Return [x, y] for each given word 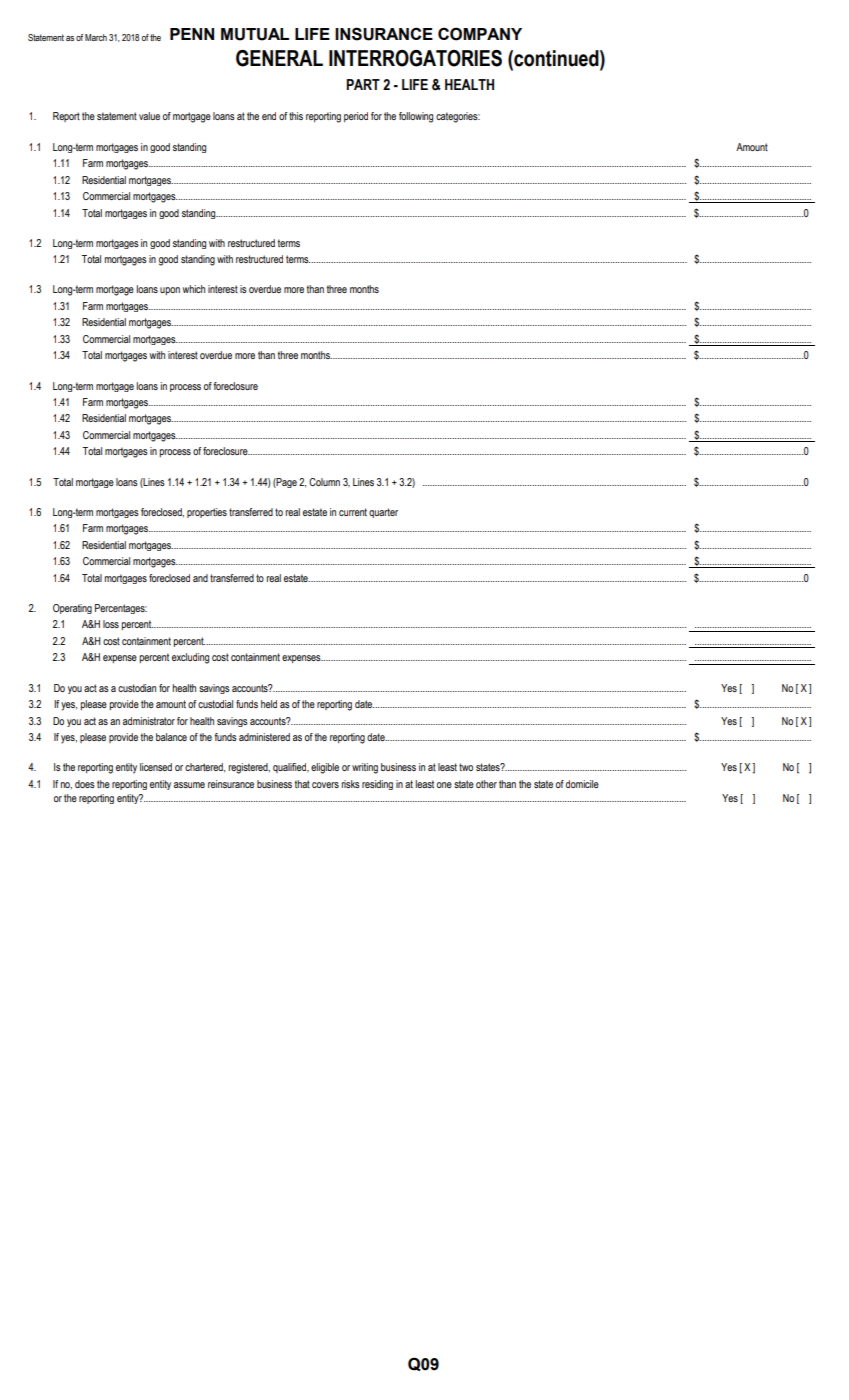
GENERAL [279, 58]
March [96, 37]
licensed [156, 767]
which [193, 289]
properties [207, 513]
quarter [383, 513]
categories [458, 117]
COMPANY [480, 34]
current [353, 512]
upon [170, 291]
